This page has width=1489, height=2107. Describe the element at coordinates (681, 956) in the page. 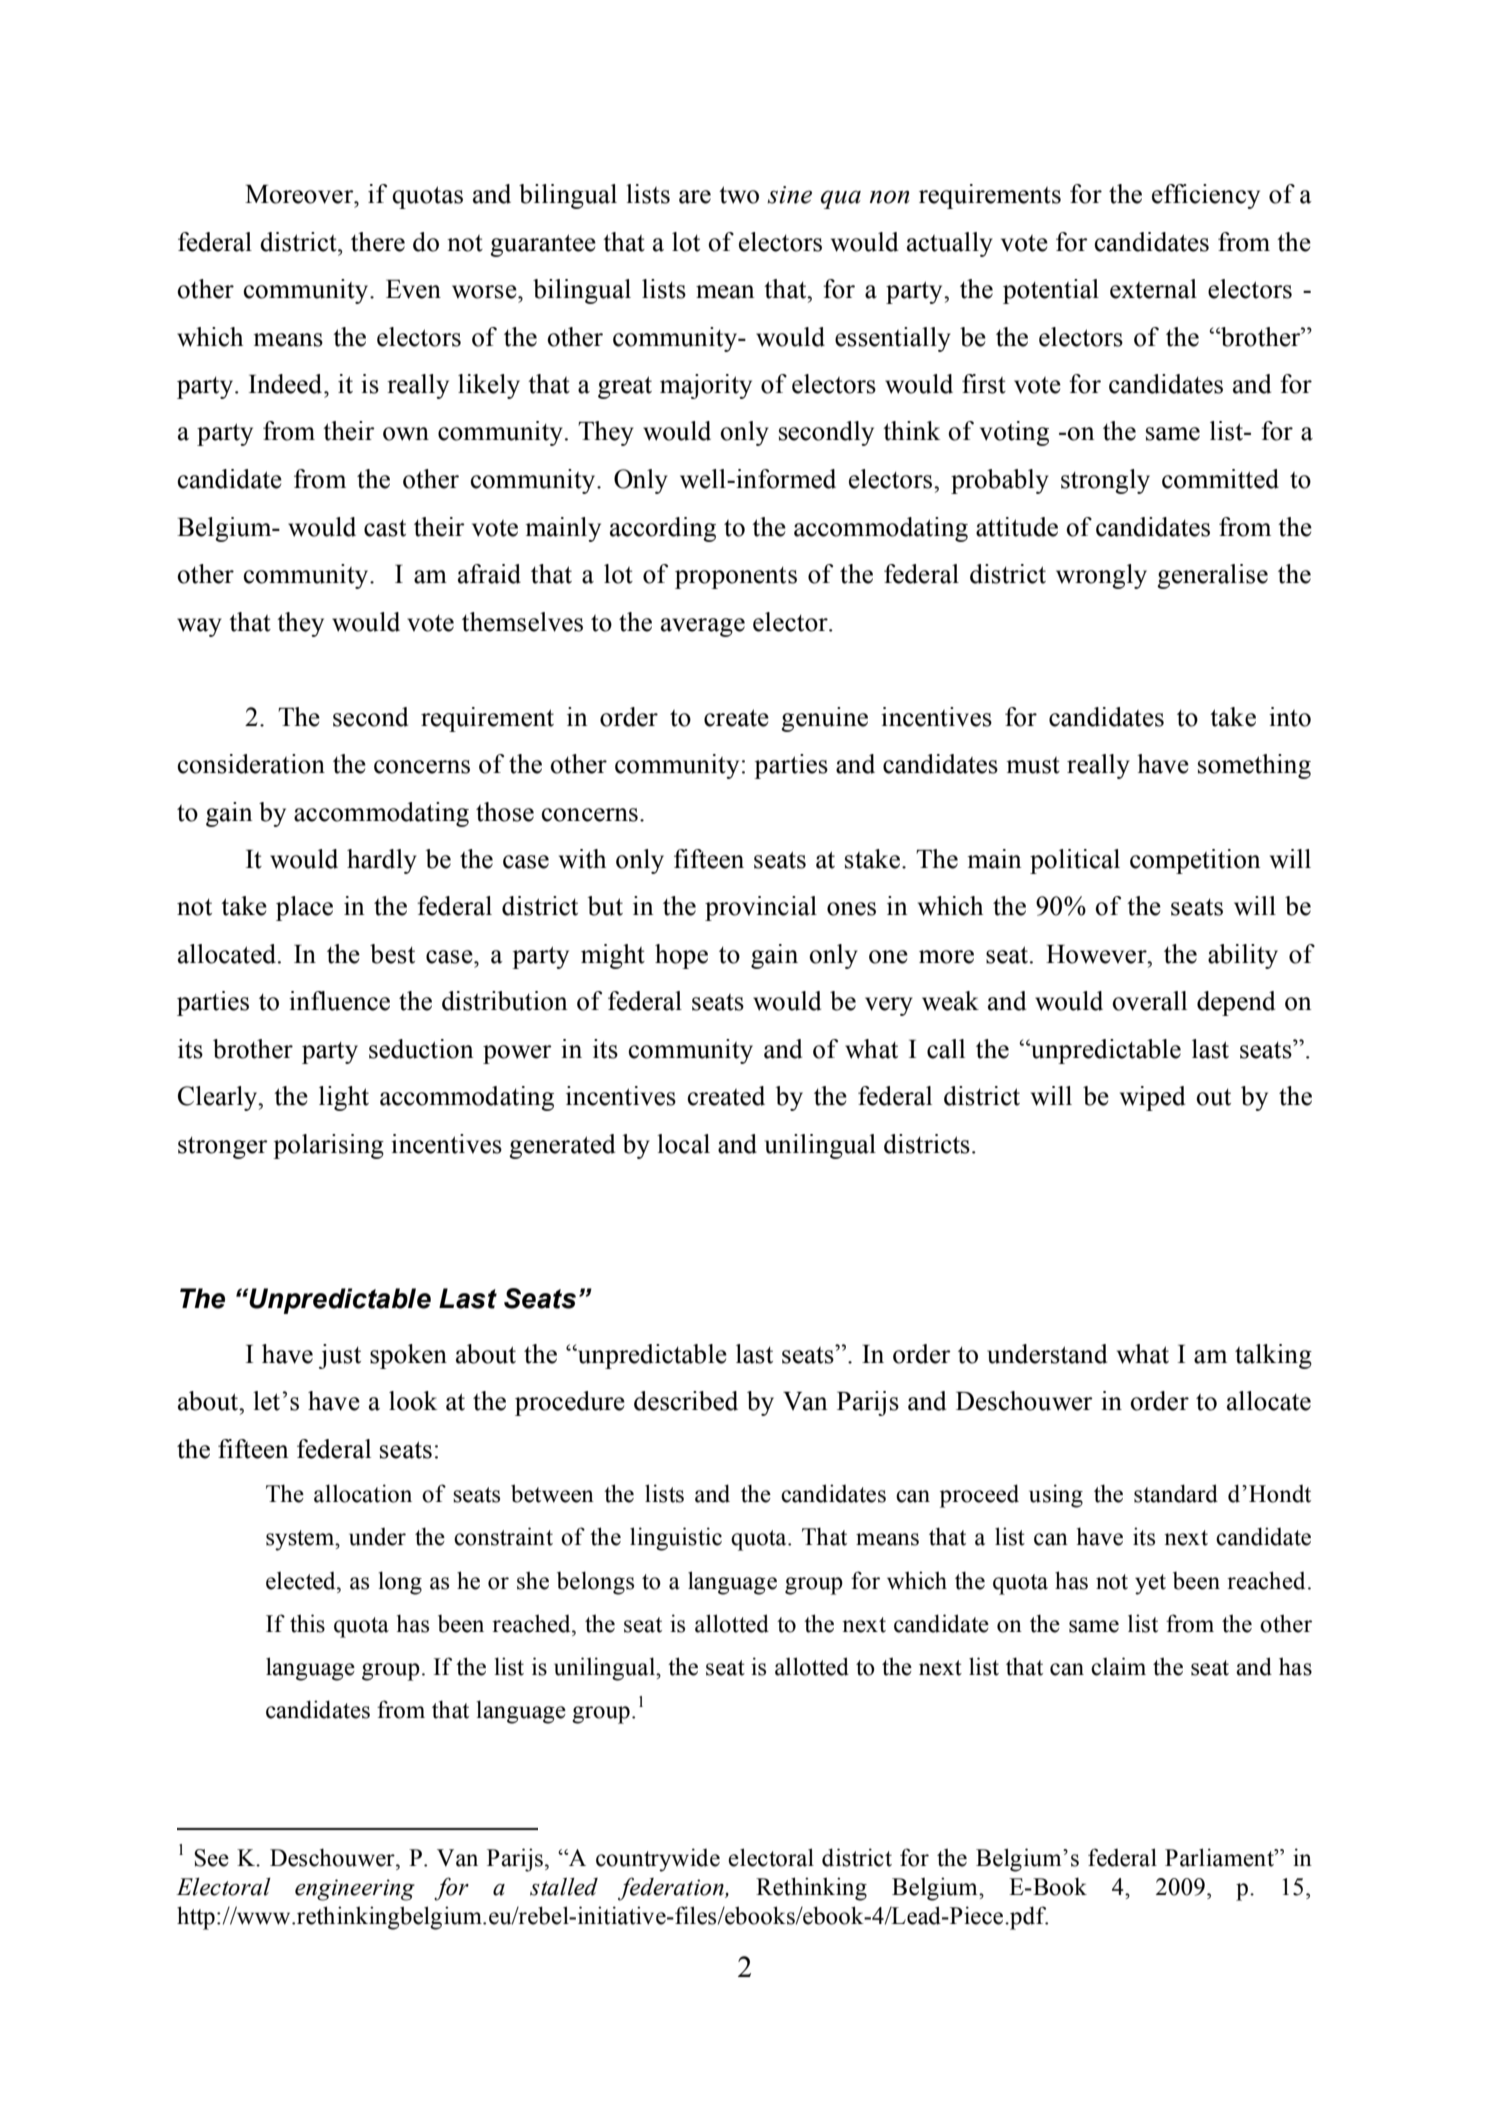

I see `hope` at that location.
